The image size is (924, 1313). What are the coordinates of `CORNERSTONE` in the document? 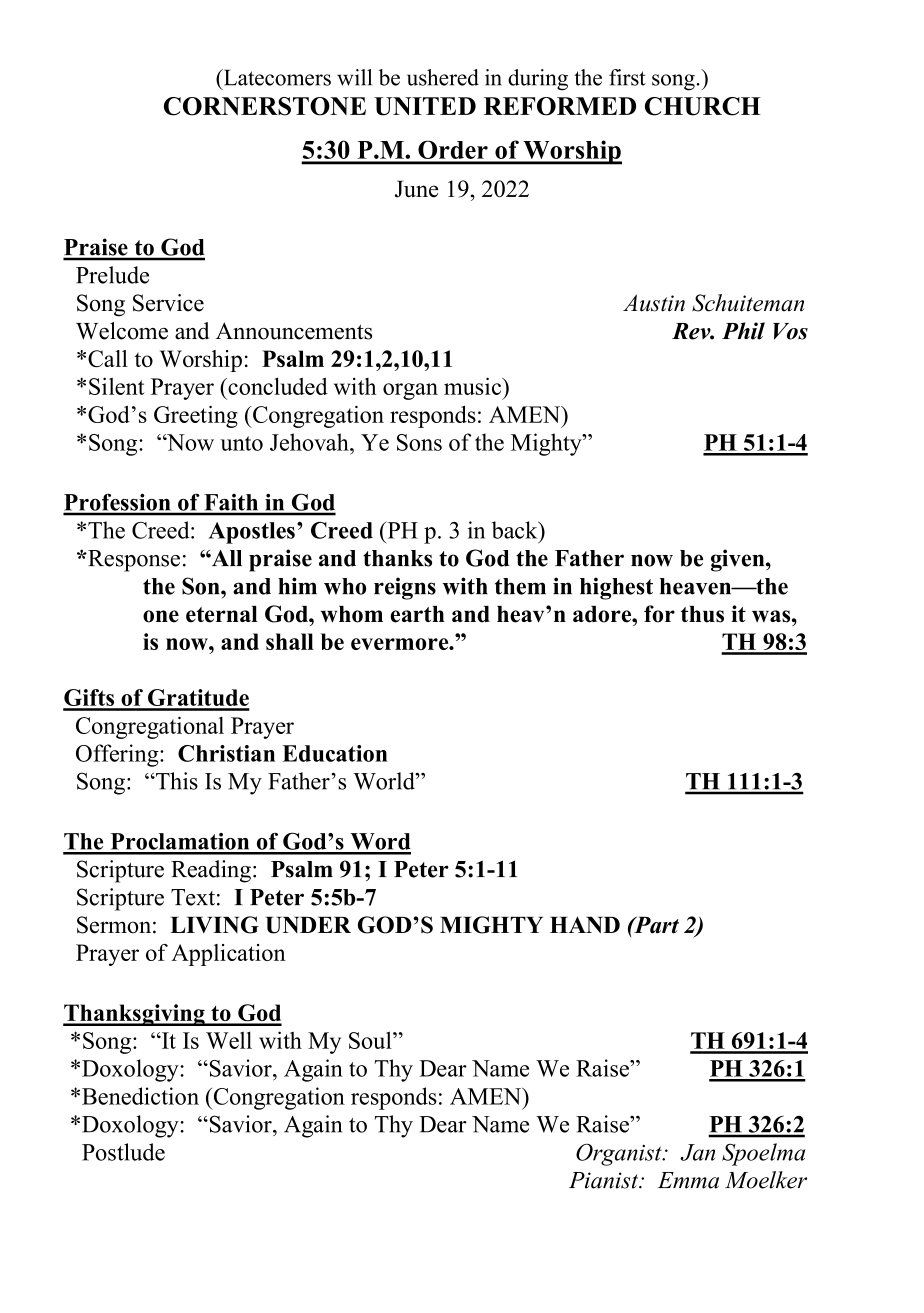 It's located at (265, 106).
